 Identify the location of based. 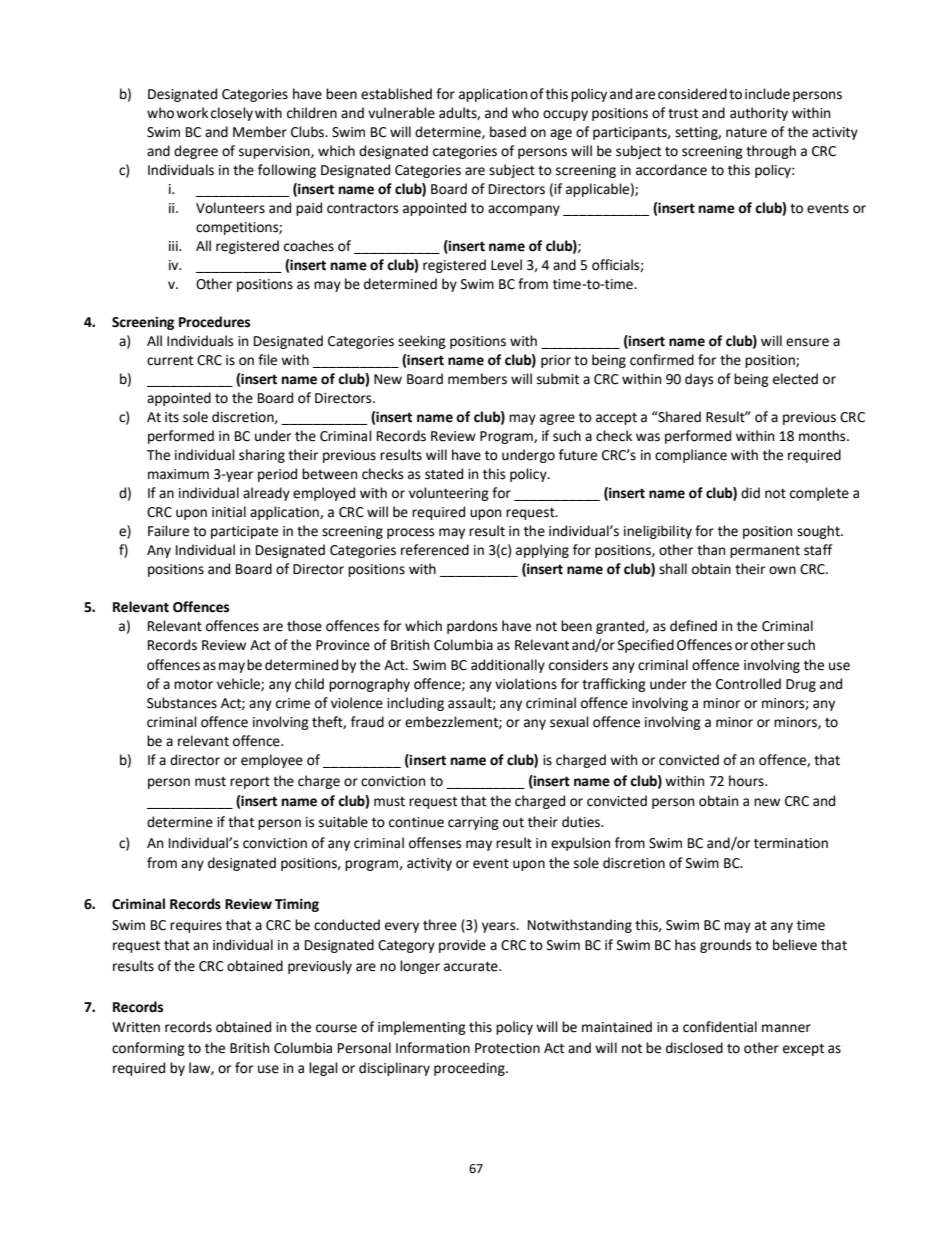
(508, 132).
